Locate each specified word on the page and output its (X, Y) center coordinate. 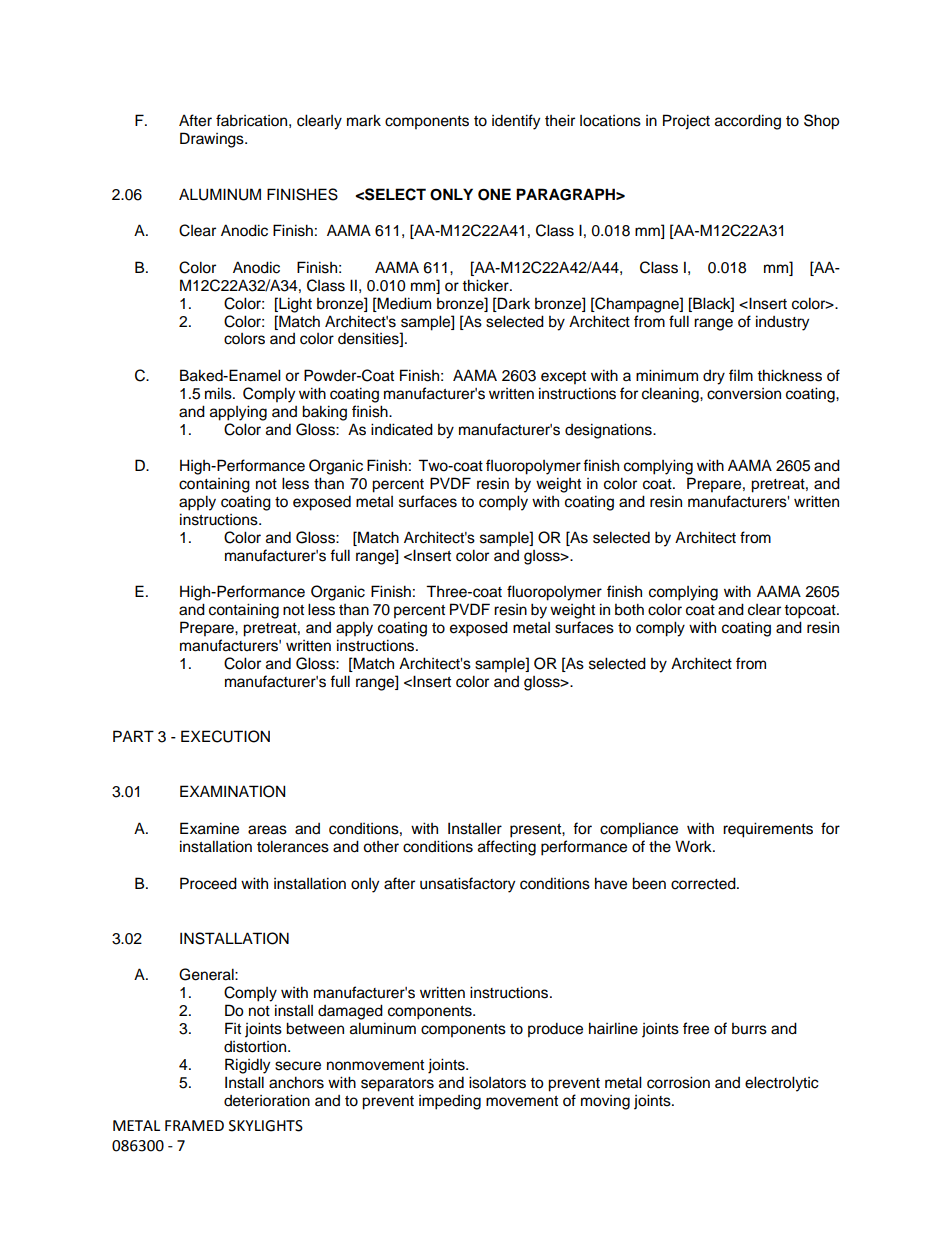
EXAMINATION (232, 791)
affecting (507, 848)
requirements (768, 830)
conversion (744, 394)
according (748, 122)
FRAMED (194, 1125)
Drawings (213, 140)
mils (219, 393)
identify (516, 122)
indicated (402, 429)
